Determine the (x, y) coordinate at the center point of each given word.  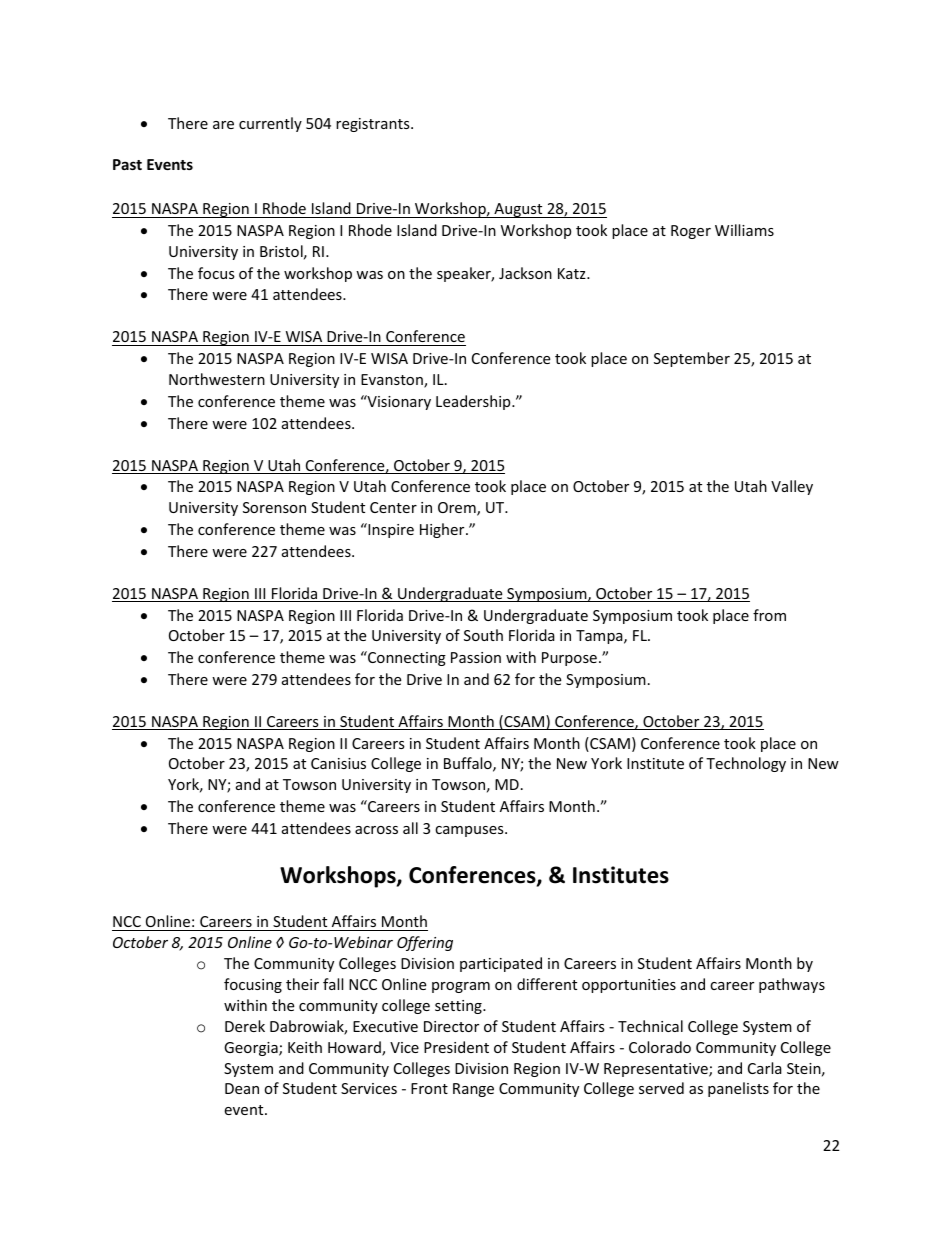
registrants (374, 125)
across (376, 830)
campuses (470, 831)
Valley (792, 487)
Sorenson (274, 507)
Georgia (252, 1049)
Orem (458, 509)
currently (270, 124)
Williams (744, 230)
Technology (746, 764)
